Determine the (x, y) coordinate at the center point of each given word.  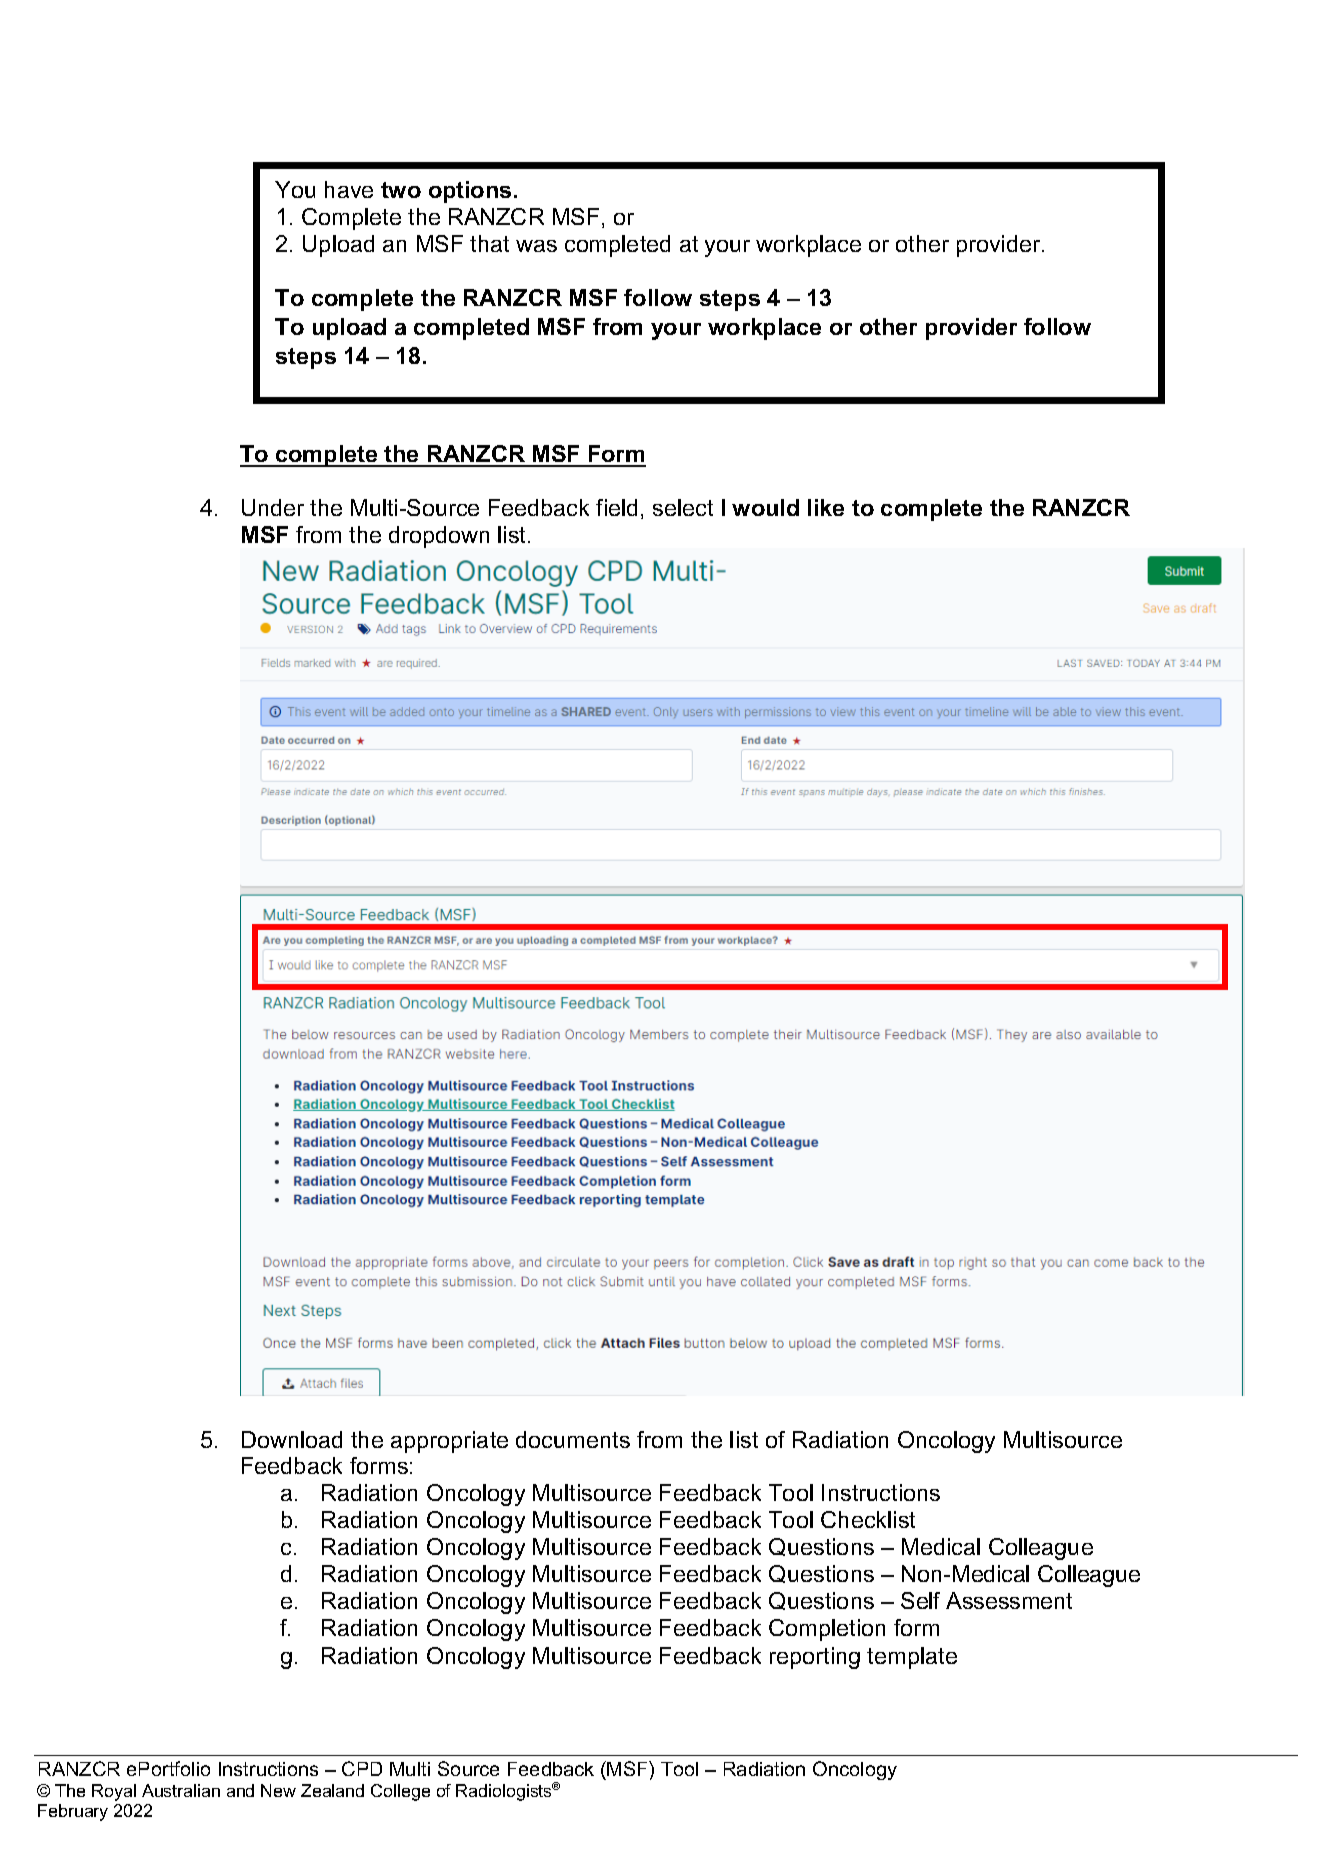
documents (573, 1439)
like (826, 507)
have (349, 189)
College (400, 1792)
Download (292, 1439)
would (765, 507)
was (536, 246)
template (912, 1658)
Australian (181, 1790)
